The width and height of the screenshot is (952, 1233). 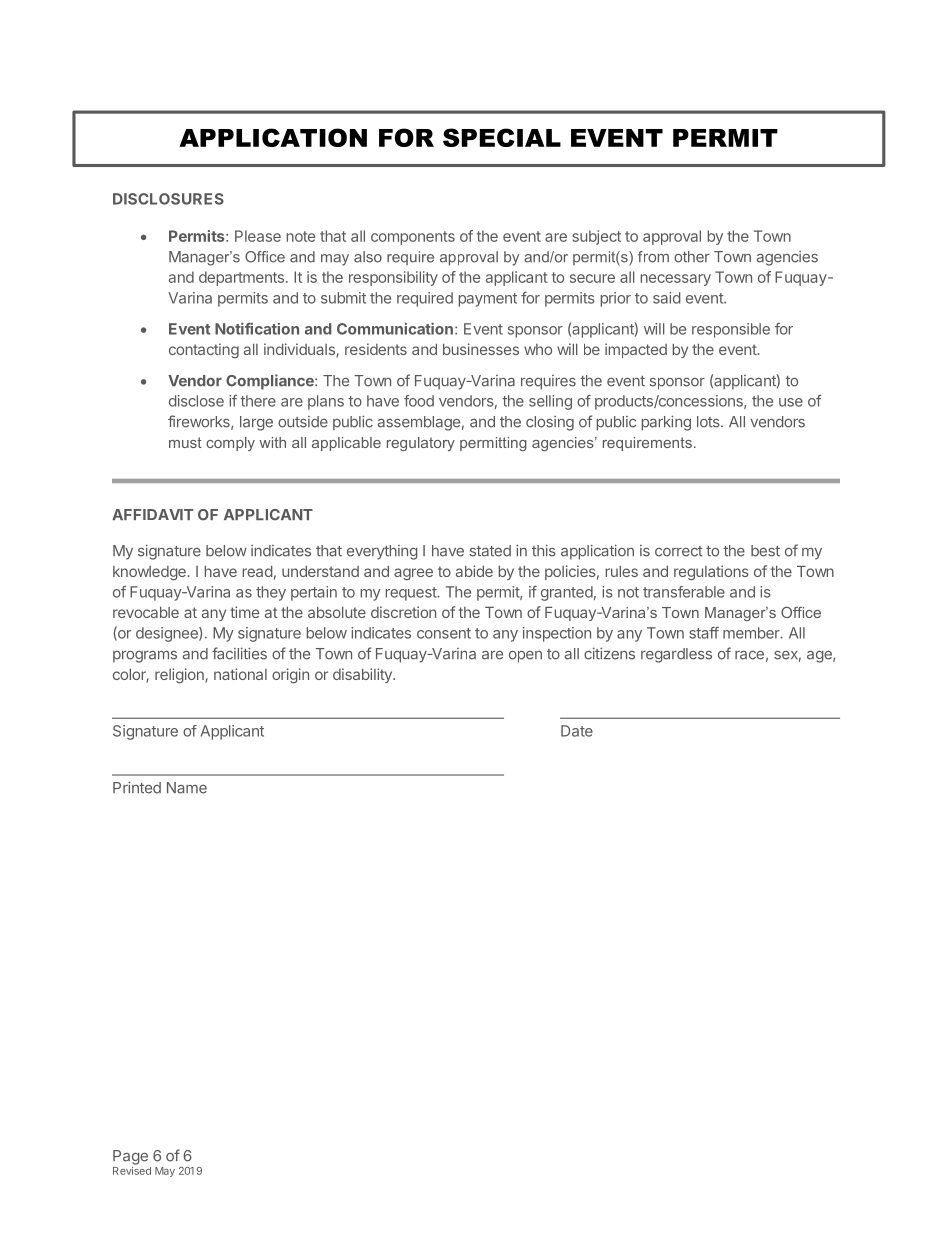 What do you see at coordinates (679, 551) in the screenshot?
I see `correct` at bounding box center [679, 551].
